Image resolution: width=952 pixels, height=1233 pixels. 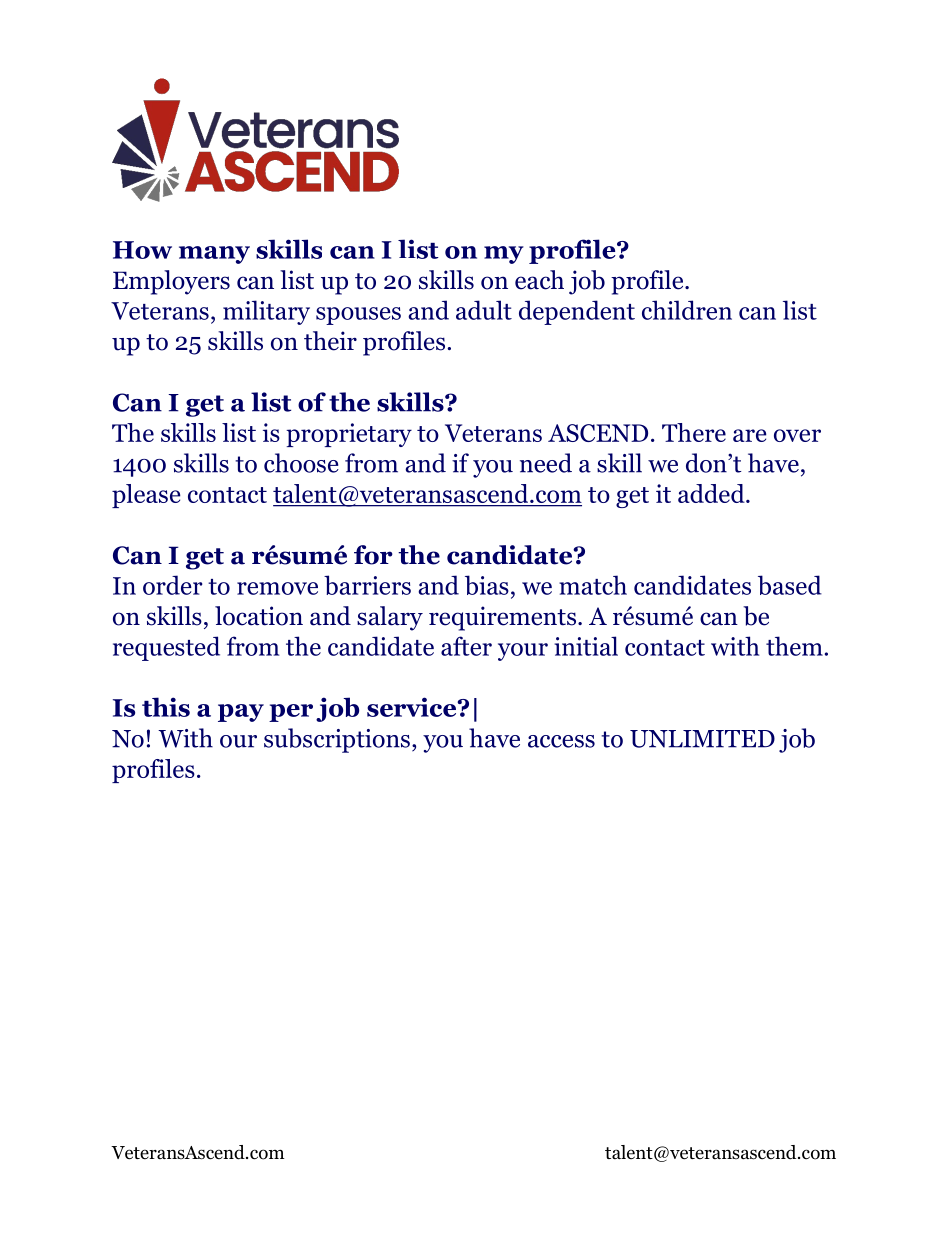 What do you see at coordinates (330, 341) in the screenshot?
I see `their` at bounding box center [330, 341].
